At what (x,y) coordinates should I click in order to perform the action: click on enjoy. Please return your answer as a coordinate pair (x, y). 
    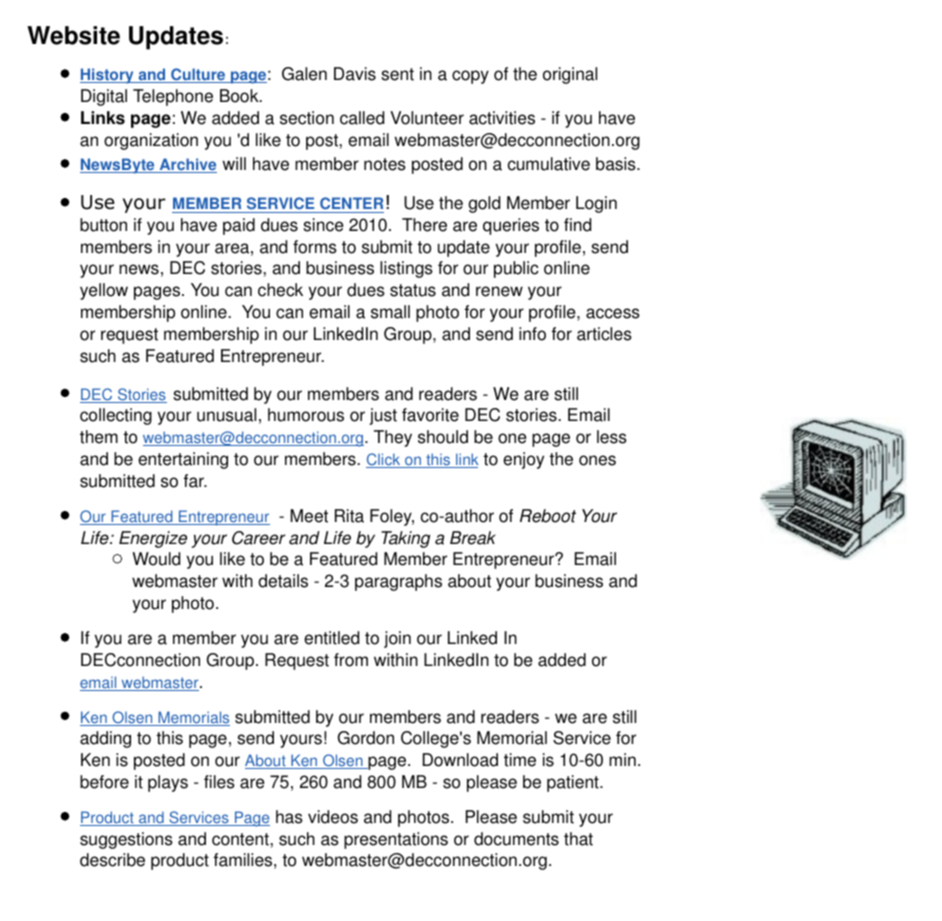
    Looking at the image, I should click on (523, 460).
